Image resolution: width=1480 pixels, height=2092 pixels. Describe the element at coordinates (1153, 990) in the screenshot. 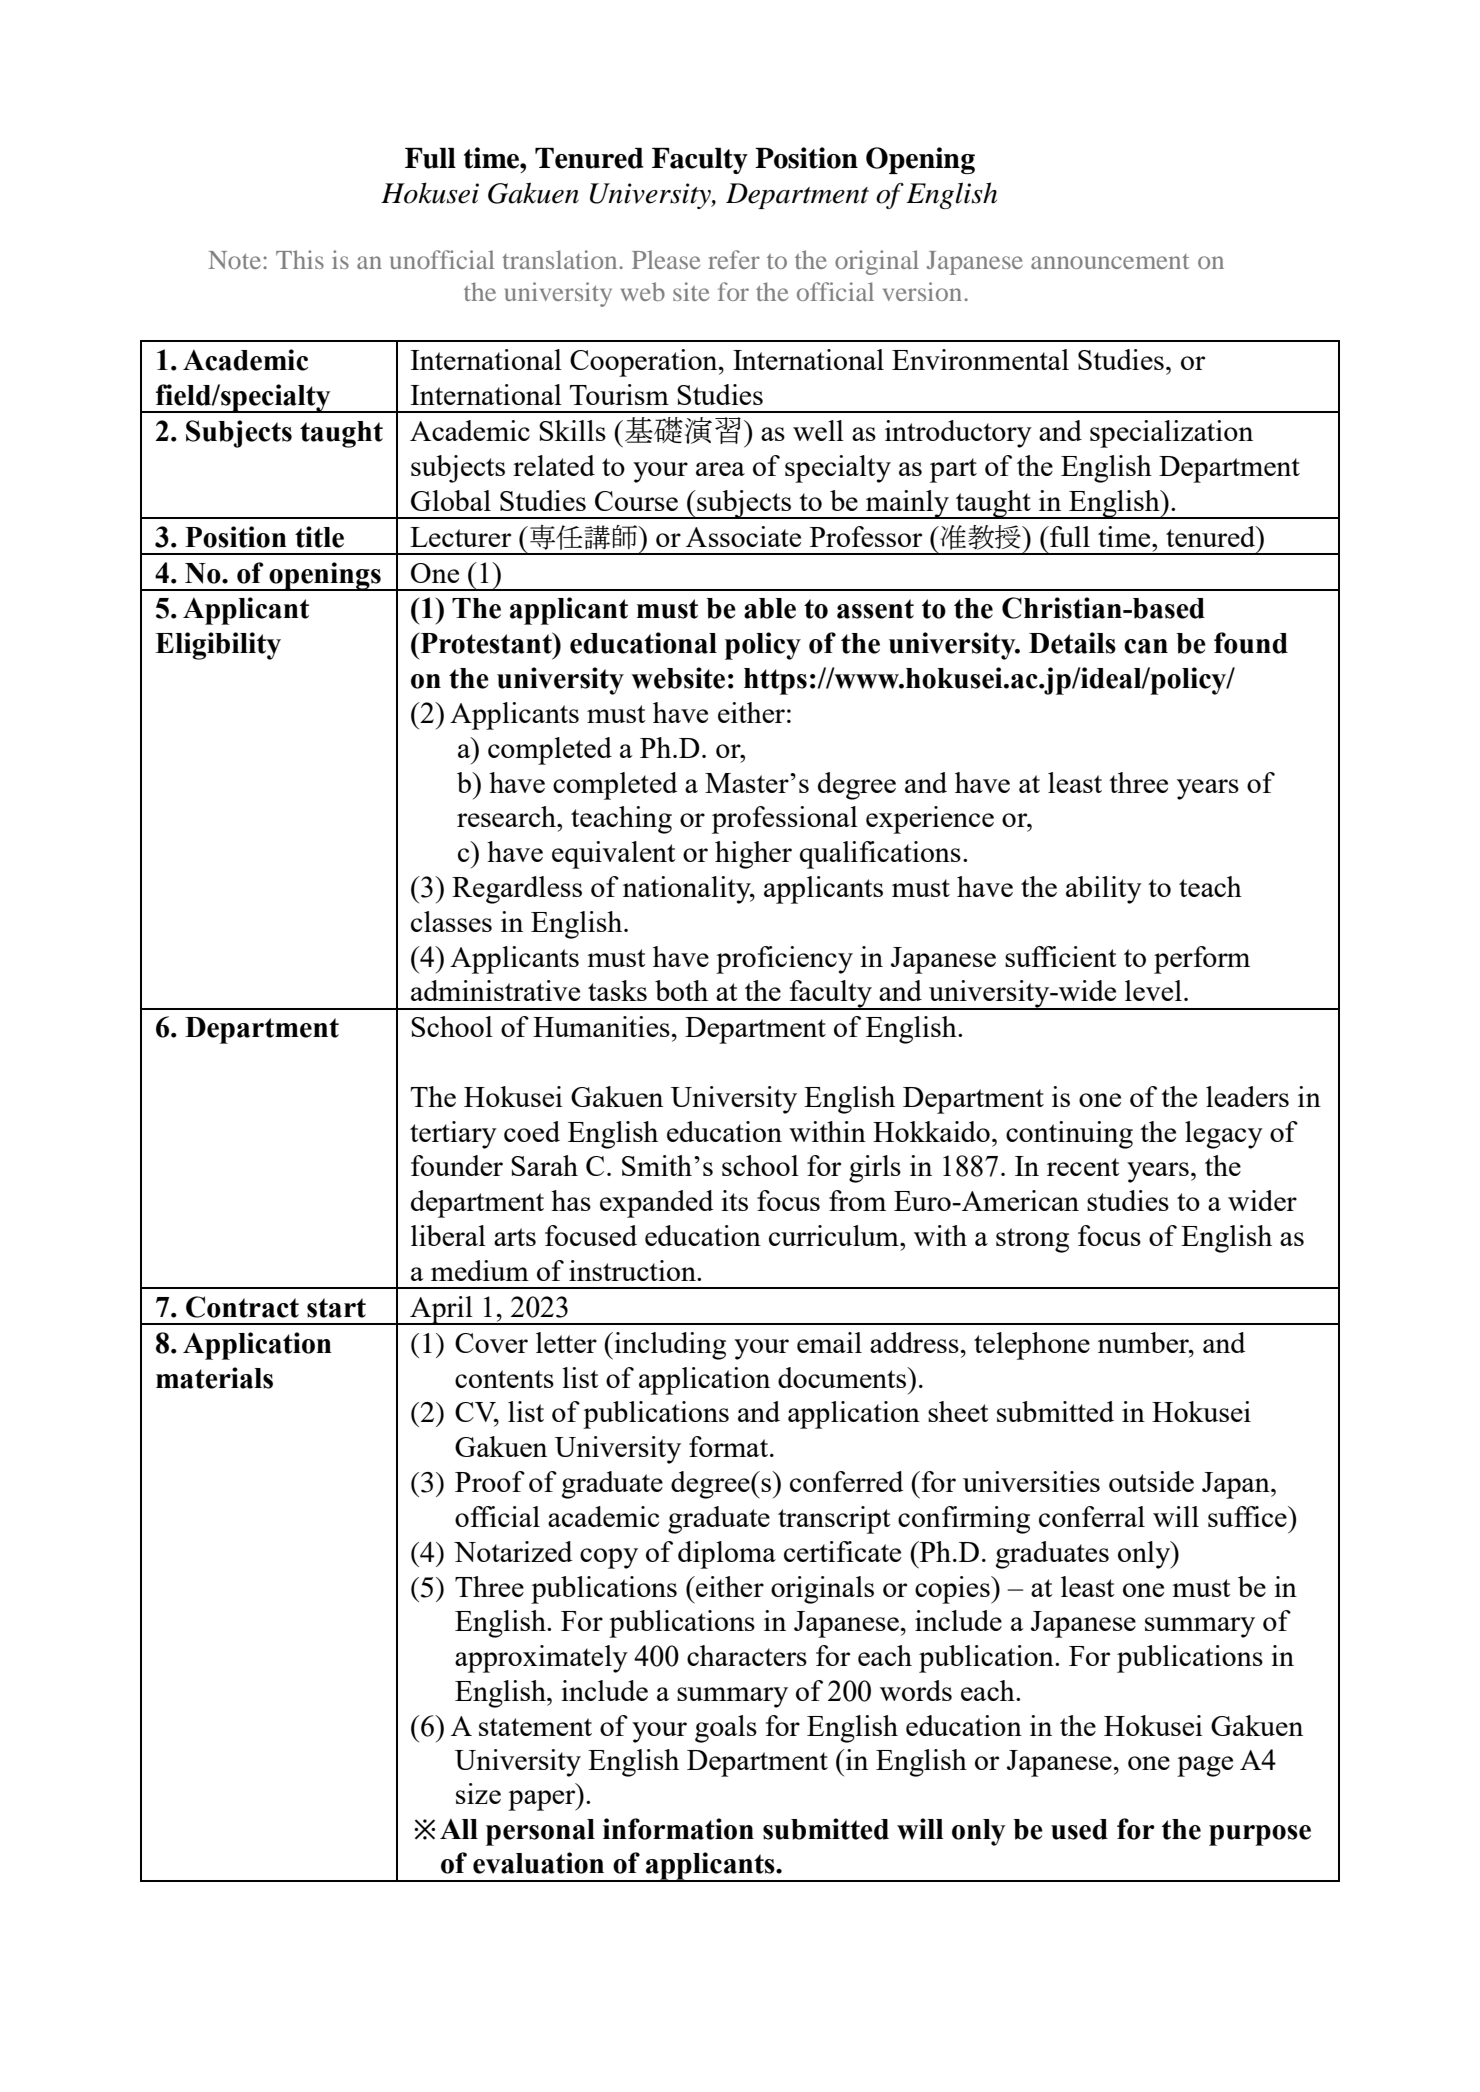

I see `level` at that location.
